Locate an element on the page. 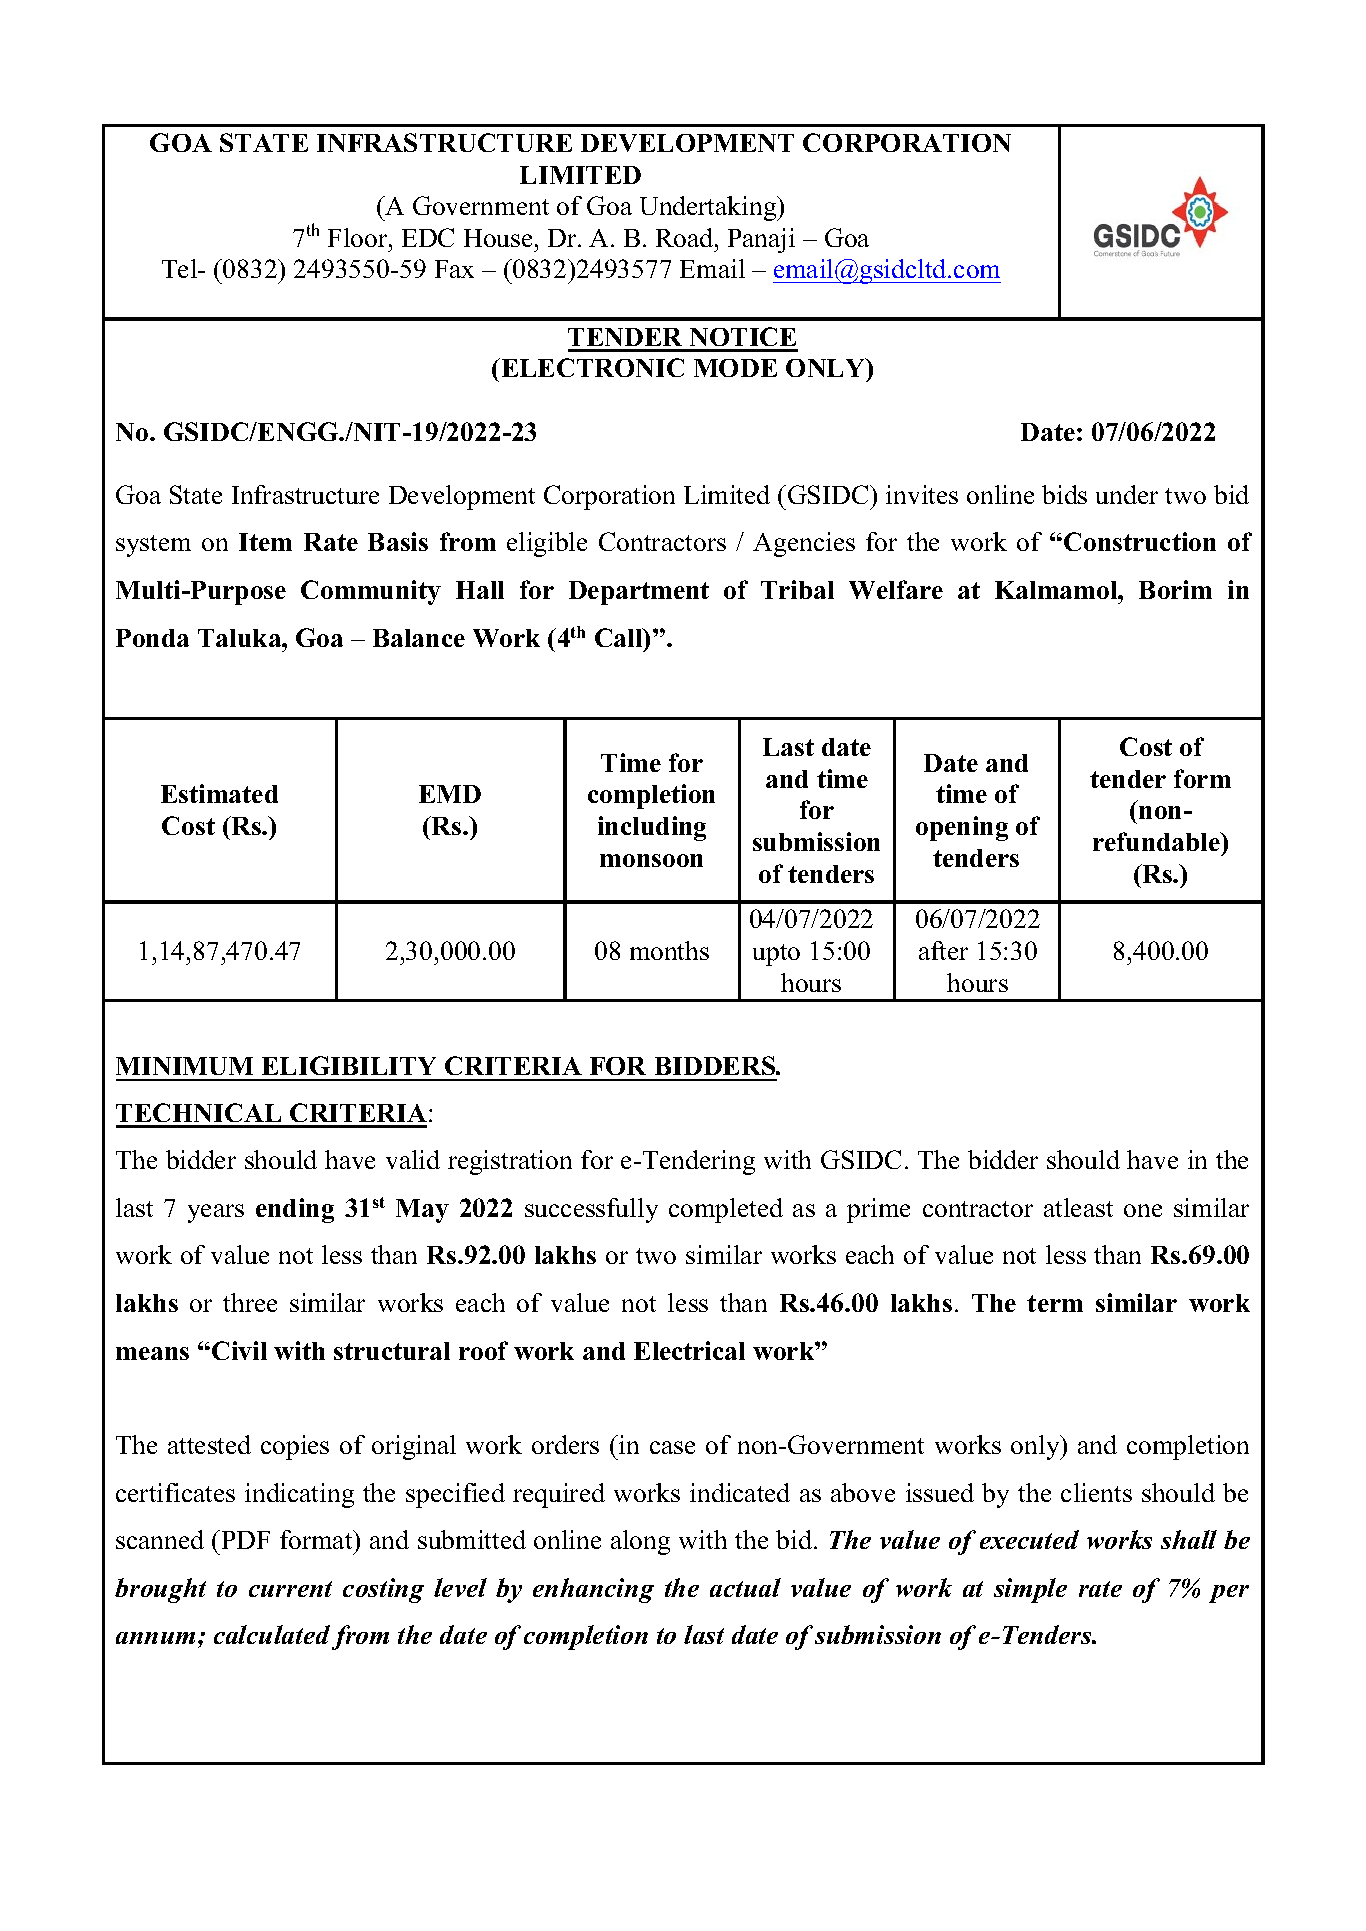  current is located at coordinates (290, 1589).
